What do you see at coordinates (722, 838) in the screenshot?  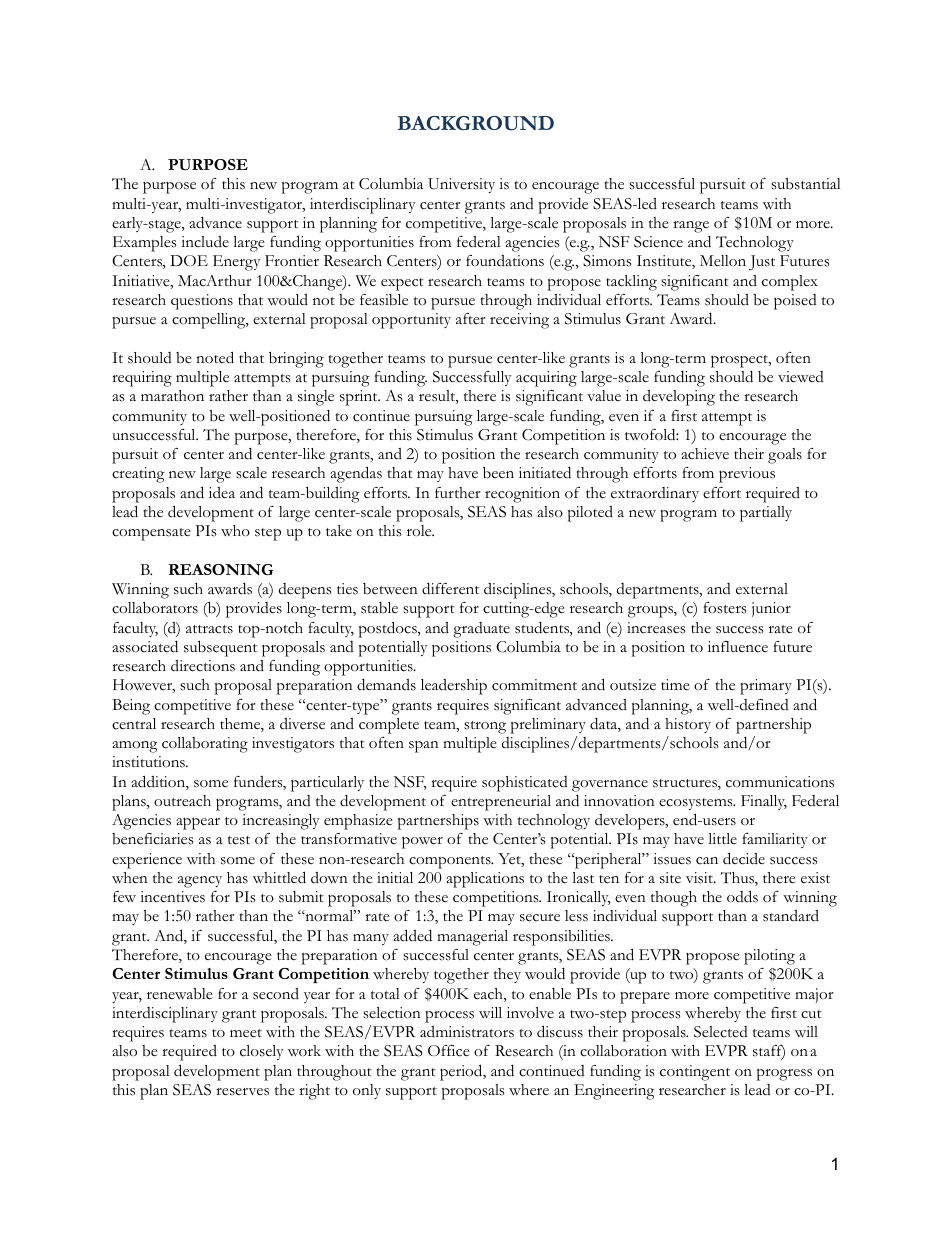 I see `little` at bounding box center [722, 838].
